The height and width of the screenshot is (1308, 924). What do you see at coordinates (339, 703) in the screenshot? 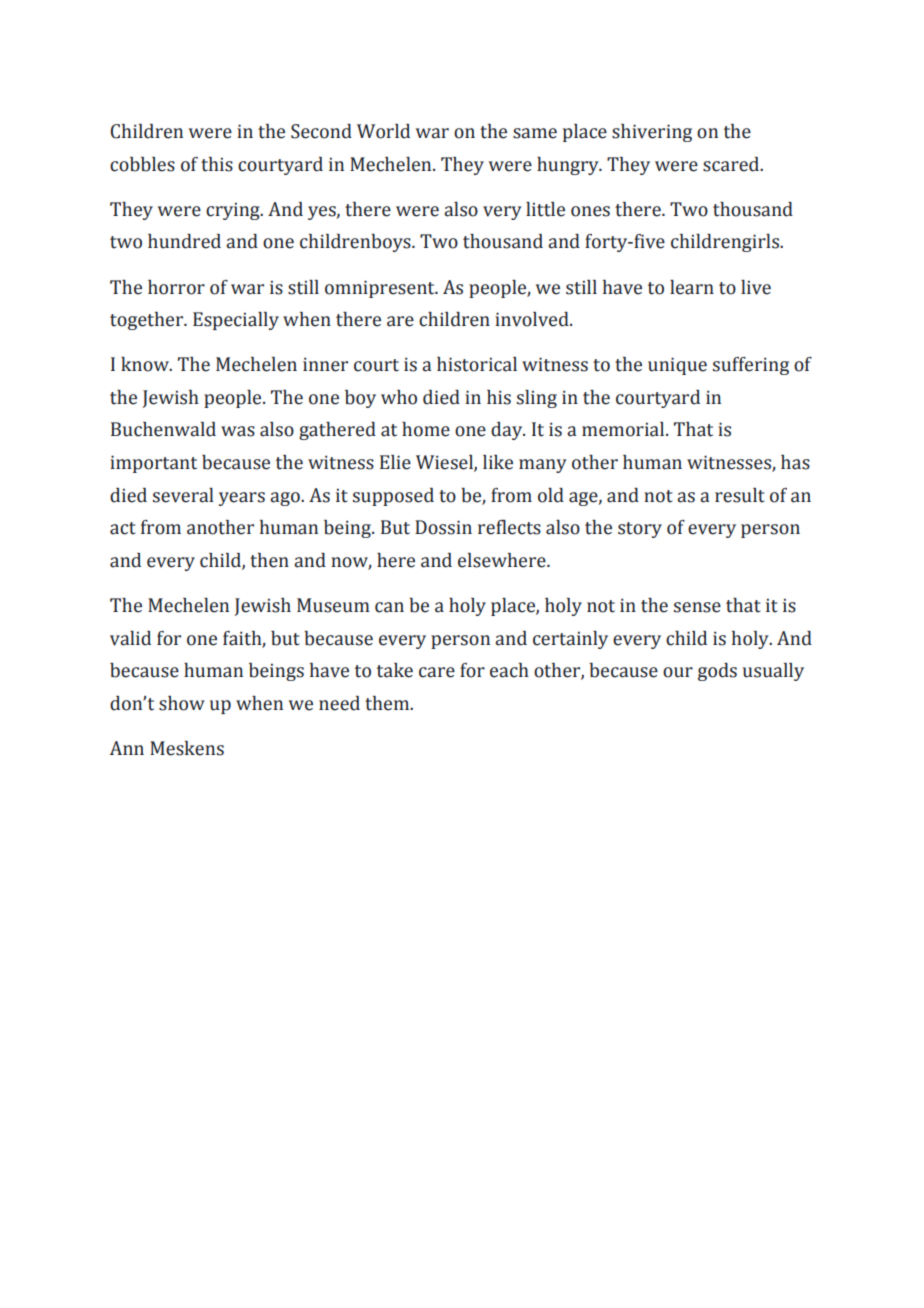
I see `need` at bounding box center [339, 703].
